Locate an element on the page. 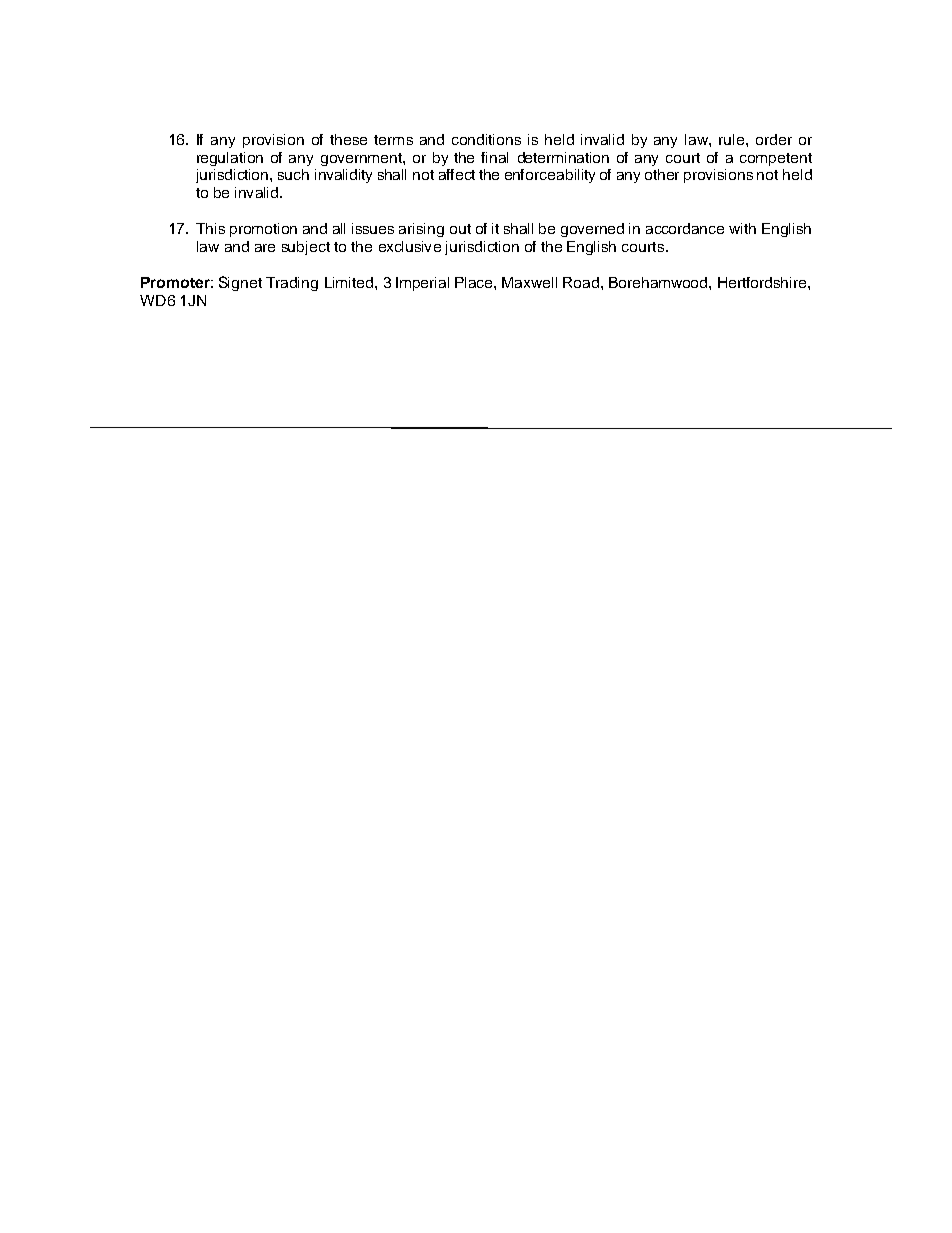 Image resolution: width=952 pixels, height=1233 pixels. other is located at coordinates (662, 174).
